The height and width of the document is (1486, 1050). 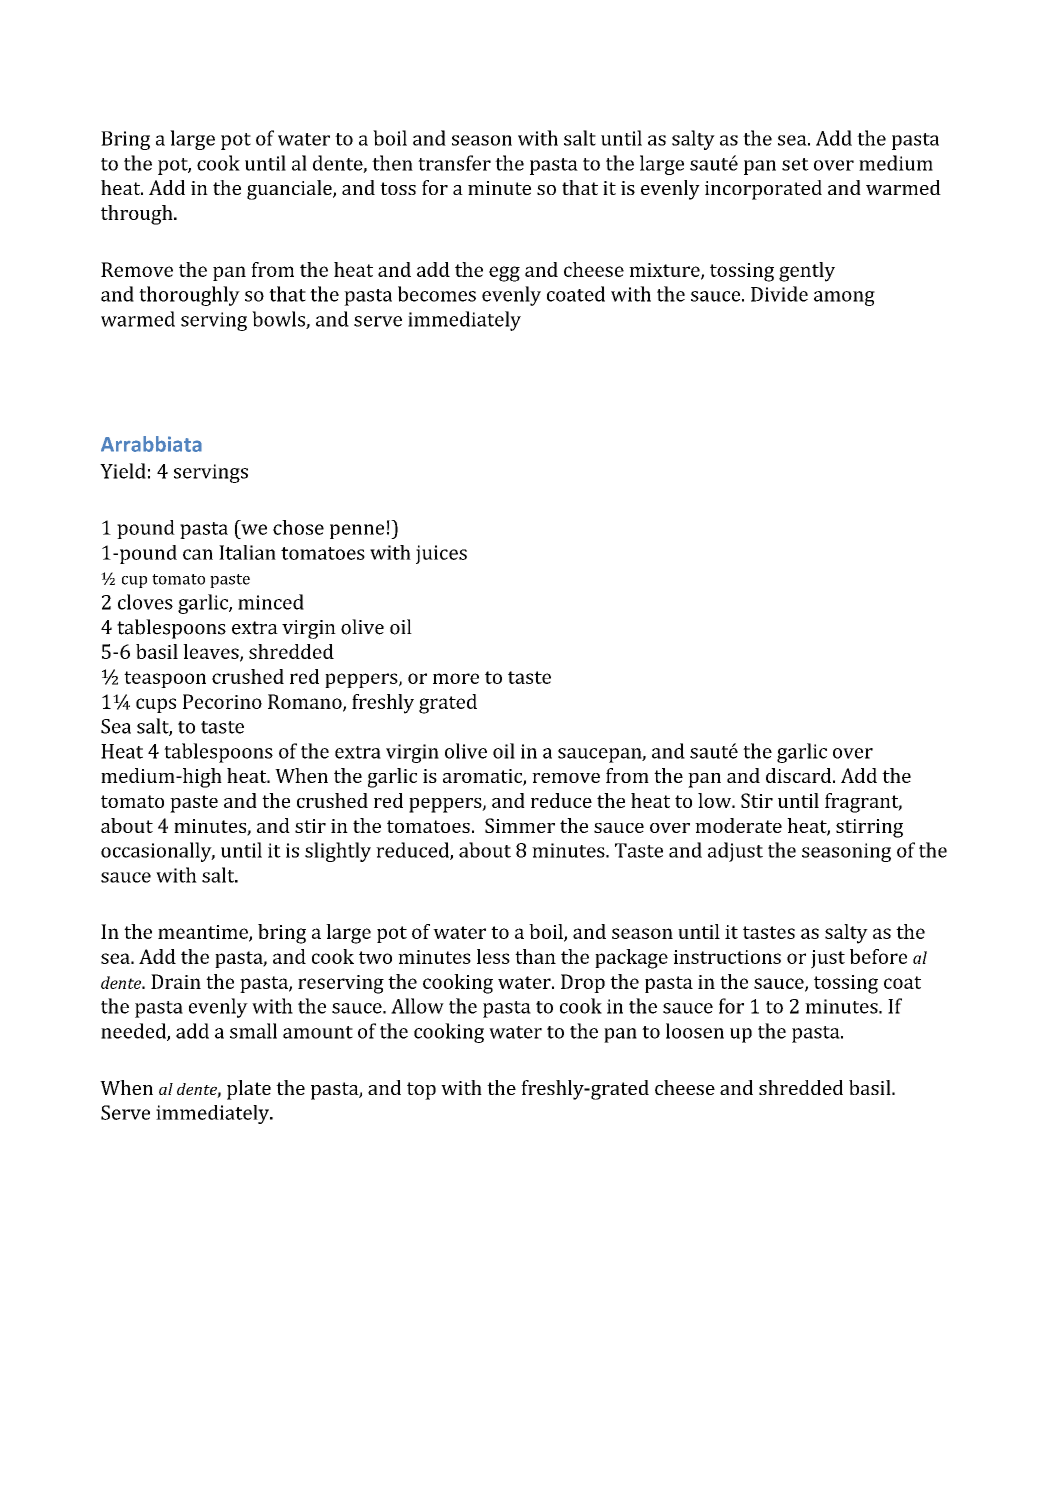 What do you see at coordinates (249, 1090) in the document?
I see `plate` at bounding box center [249, 1090].
